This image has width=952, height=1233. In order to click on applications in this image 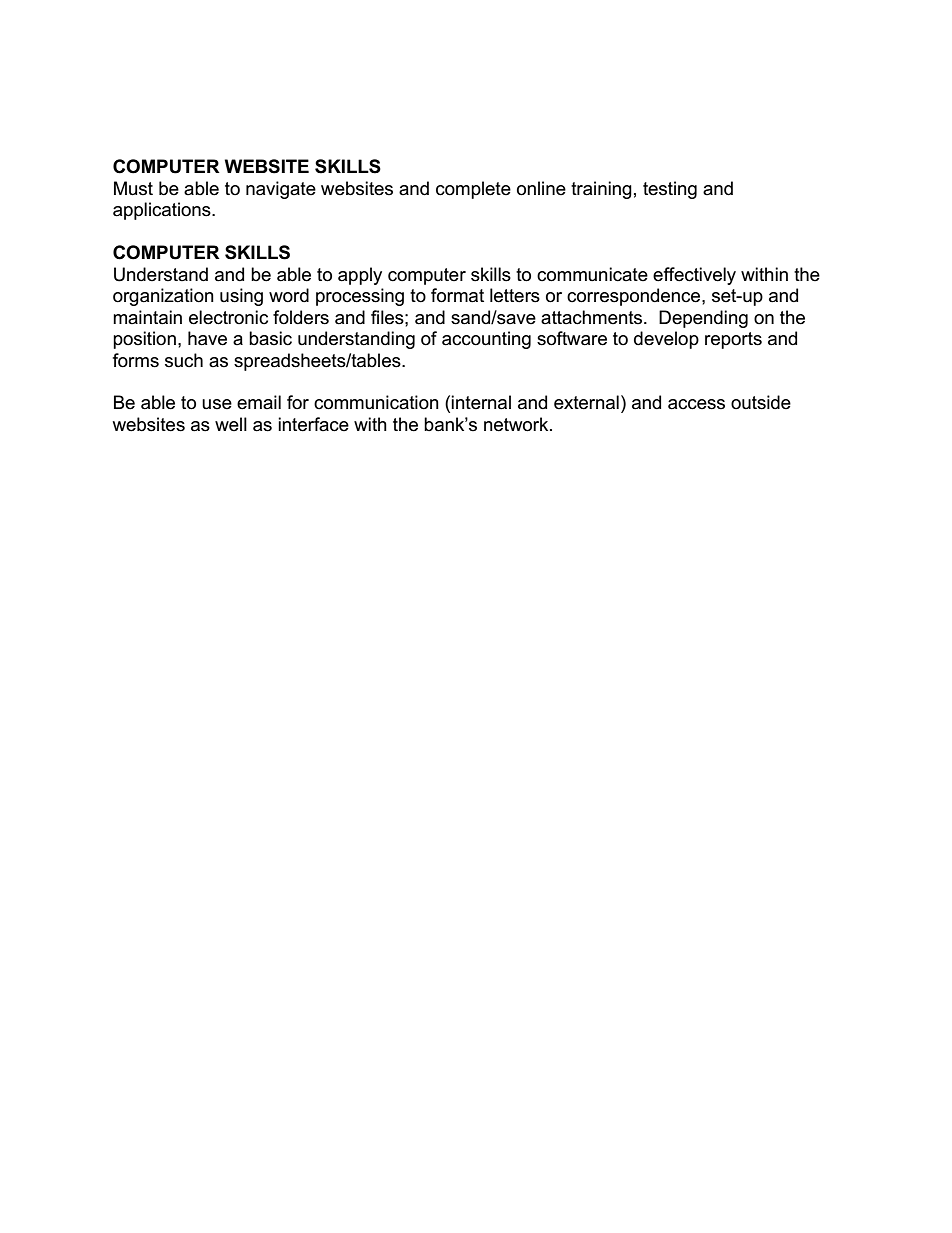, I will do `click(163, 211)`.
